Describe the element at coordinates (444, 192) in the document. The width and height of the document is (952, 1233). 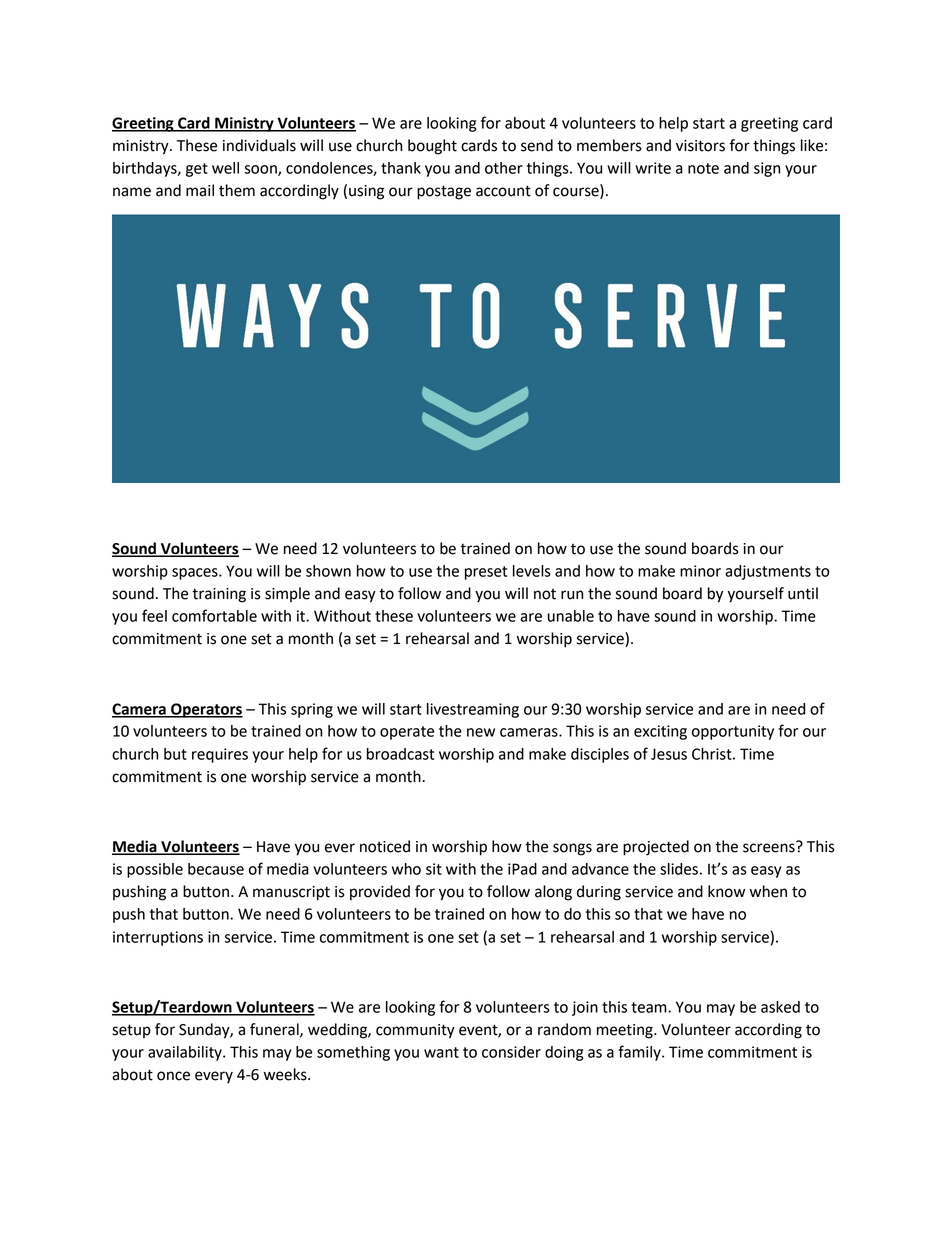
I see `postage` at that location.
